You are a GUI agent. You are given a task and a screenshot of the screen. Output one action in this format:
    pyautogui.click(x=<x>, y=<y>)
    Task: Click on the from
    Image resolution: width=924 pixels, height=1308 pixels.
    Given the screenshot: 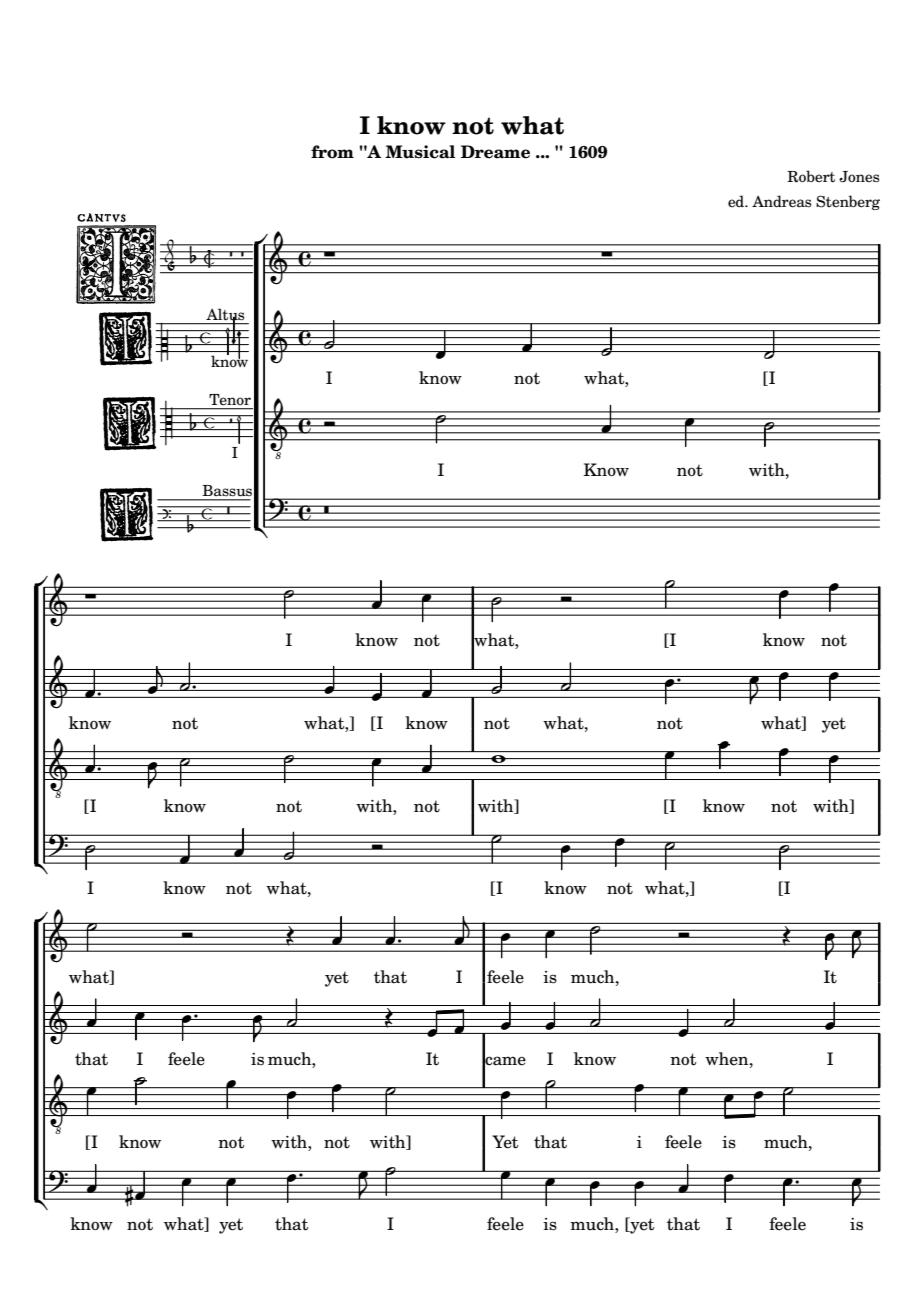 What is the action you would take?
    pyautogui.click(x=332, y=152)
